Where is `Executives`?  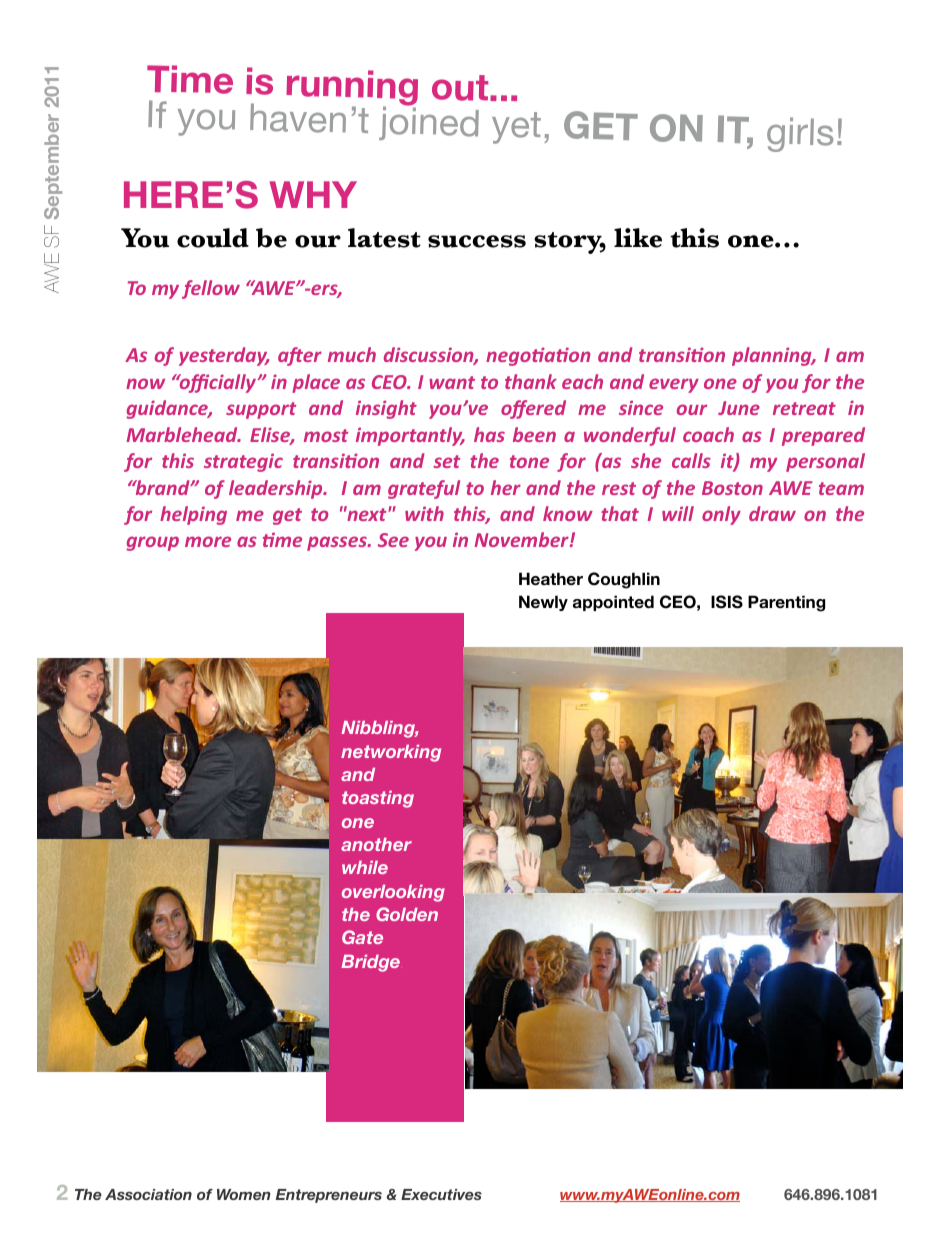 Executives is located at coordinates (441, 1194).
